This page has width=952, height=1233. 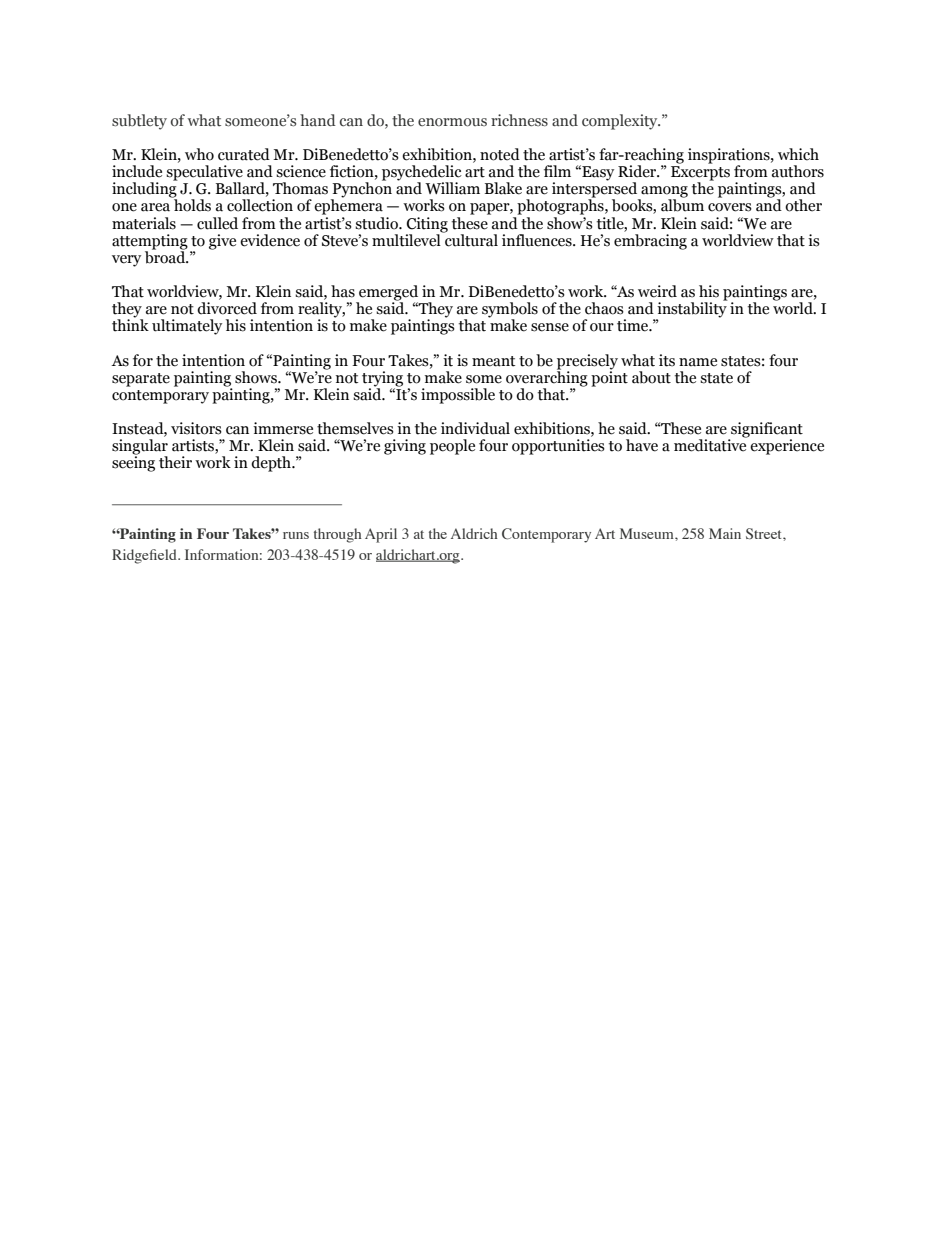 What do you see at coordinates (296, 535) in the page?
I see `runs` at bounding box center [296, 535].
